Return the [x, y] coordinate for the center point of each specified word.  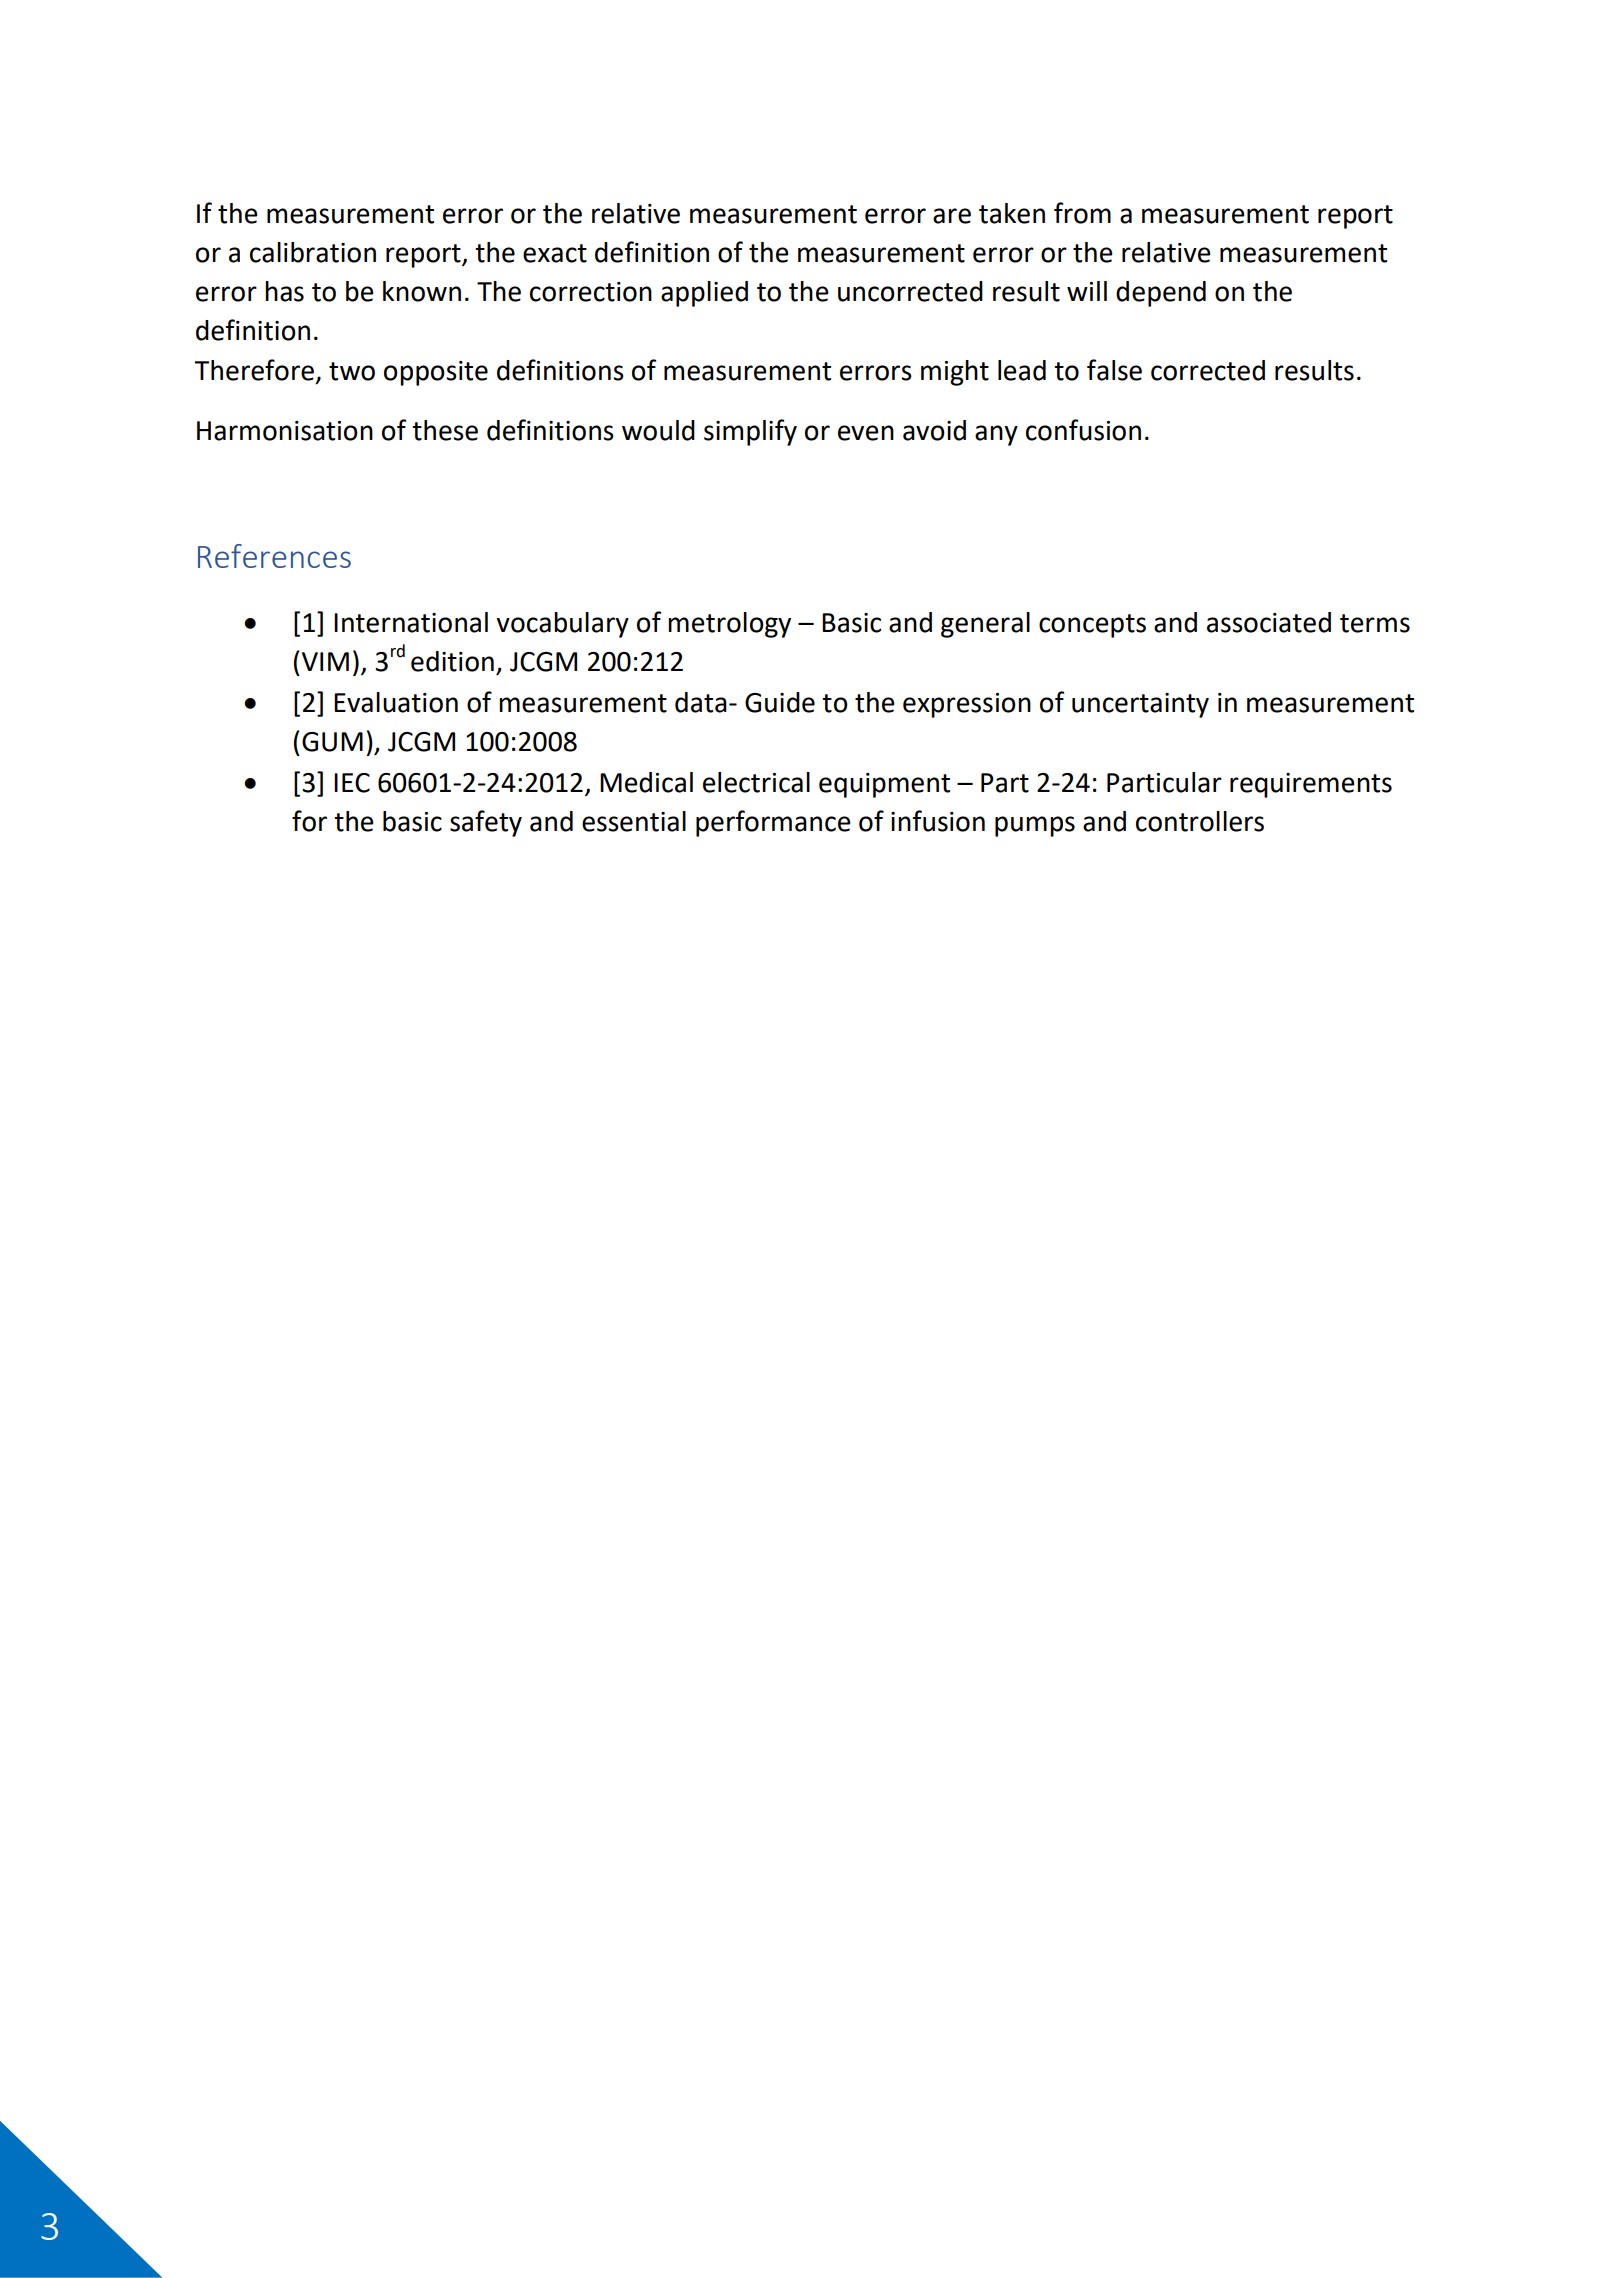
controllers [1200, 821]
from [1082, 213]
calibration [313, 252]
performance [773, 823]
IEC [352, 783]
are [952, 216]
